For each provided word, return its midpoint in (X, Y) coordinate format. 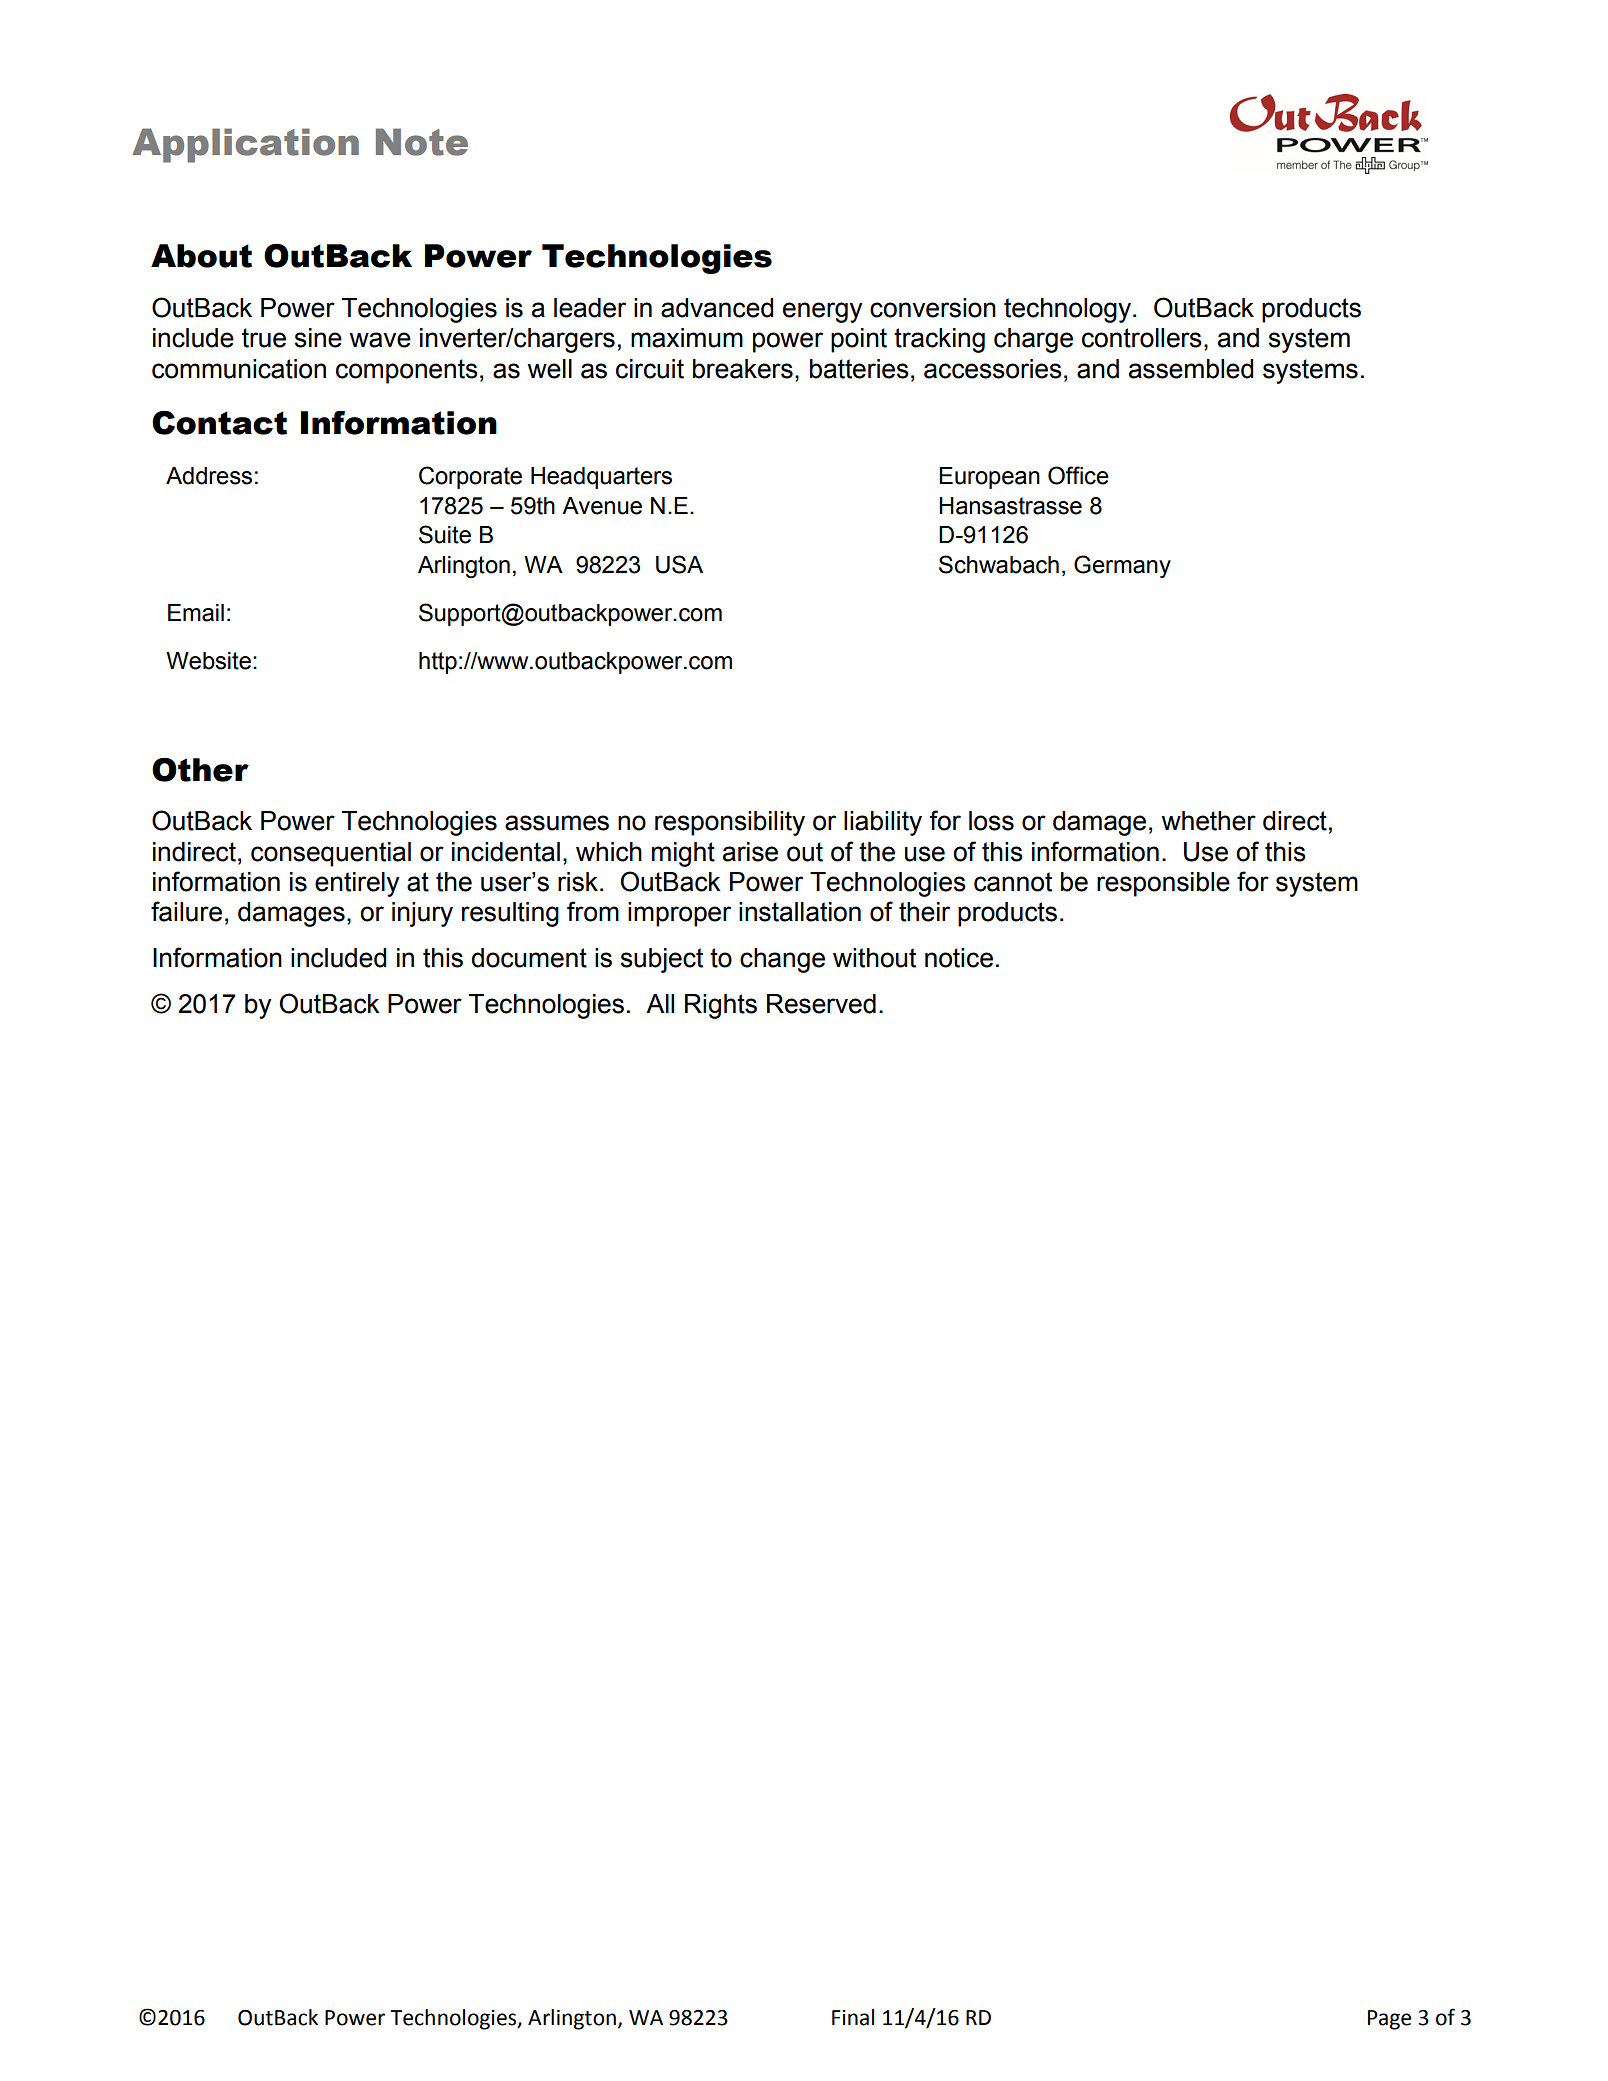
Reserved (821, 1004)
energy (823, 312)
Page (1389, 2020)
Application (245, 145)
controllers (1142, 338)
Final (853, 2017)
